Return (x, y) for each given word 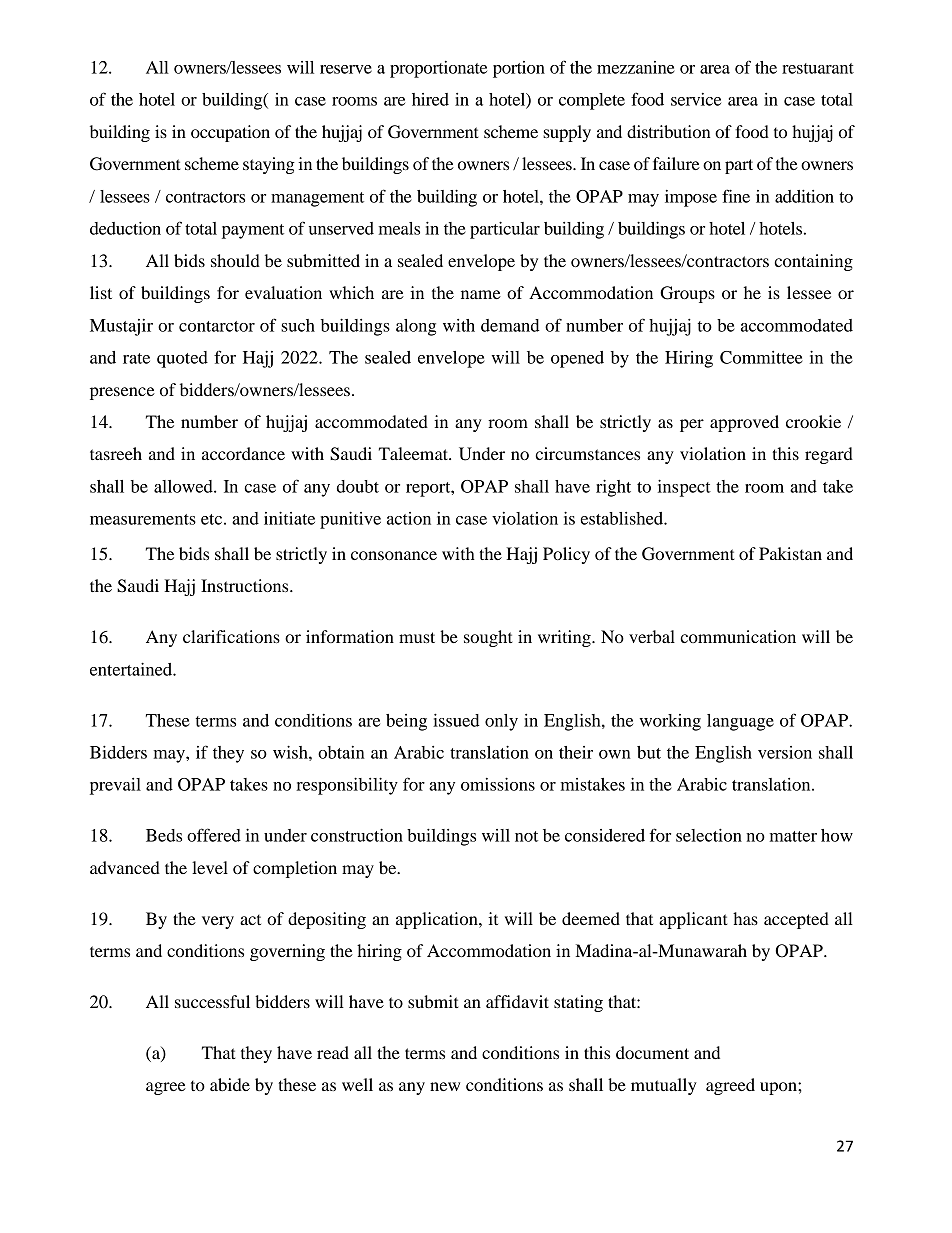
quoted (182, 359)
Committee (761, 357)
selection (709, 835)
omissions (498, 784)
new (445, 1086)
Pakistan (790, 553)
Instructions (246, 585)
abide (230, 1084)
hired (430, 99)
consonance (394, 555)
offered (214, 835)
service (696, 99)
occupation (230, 133)
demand (510, 325)
